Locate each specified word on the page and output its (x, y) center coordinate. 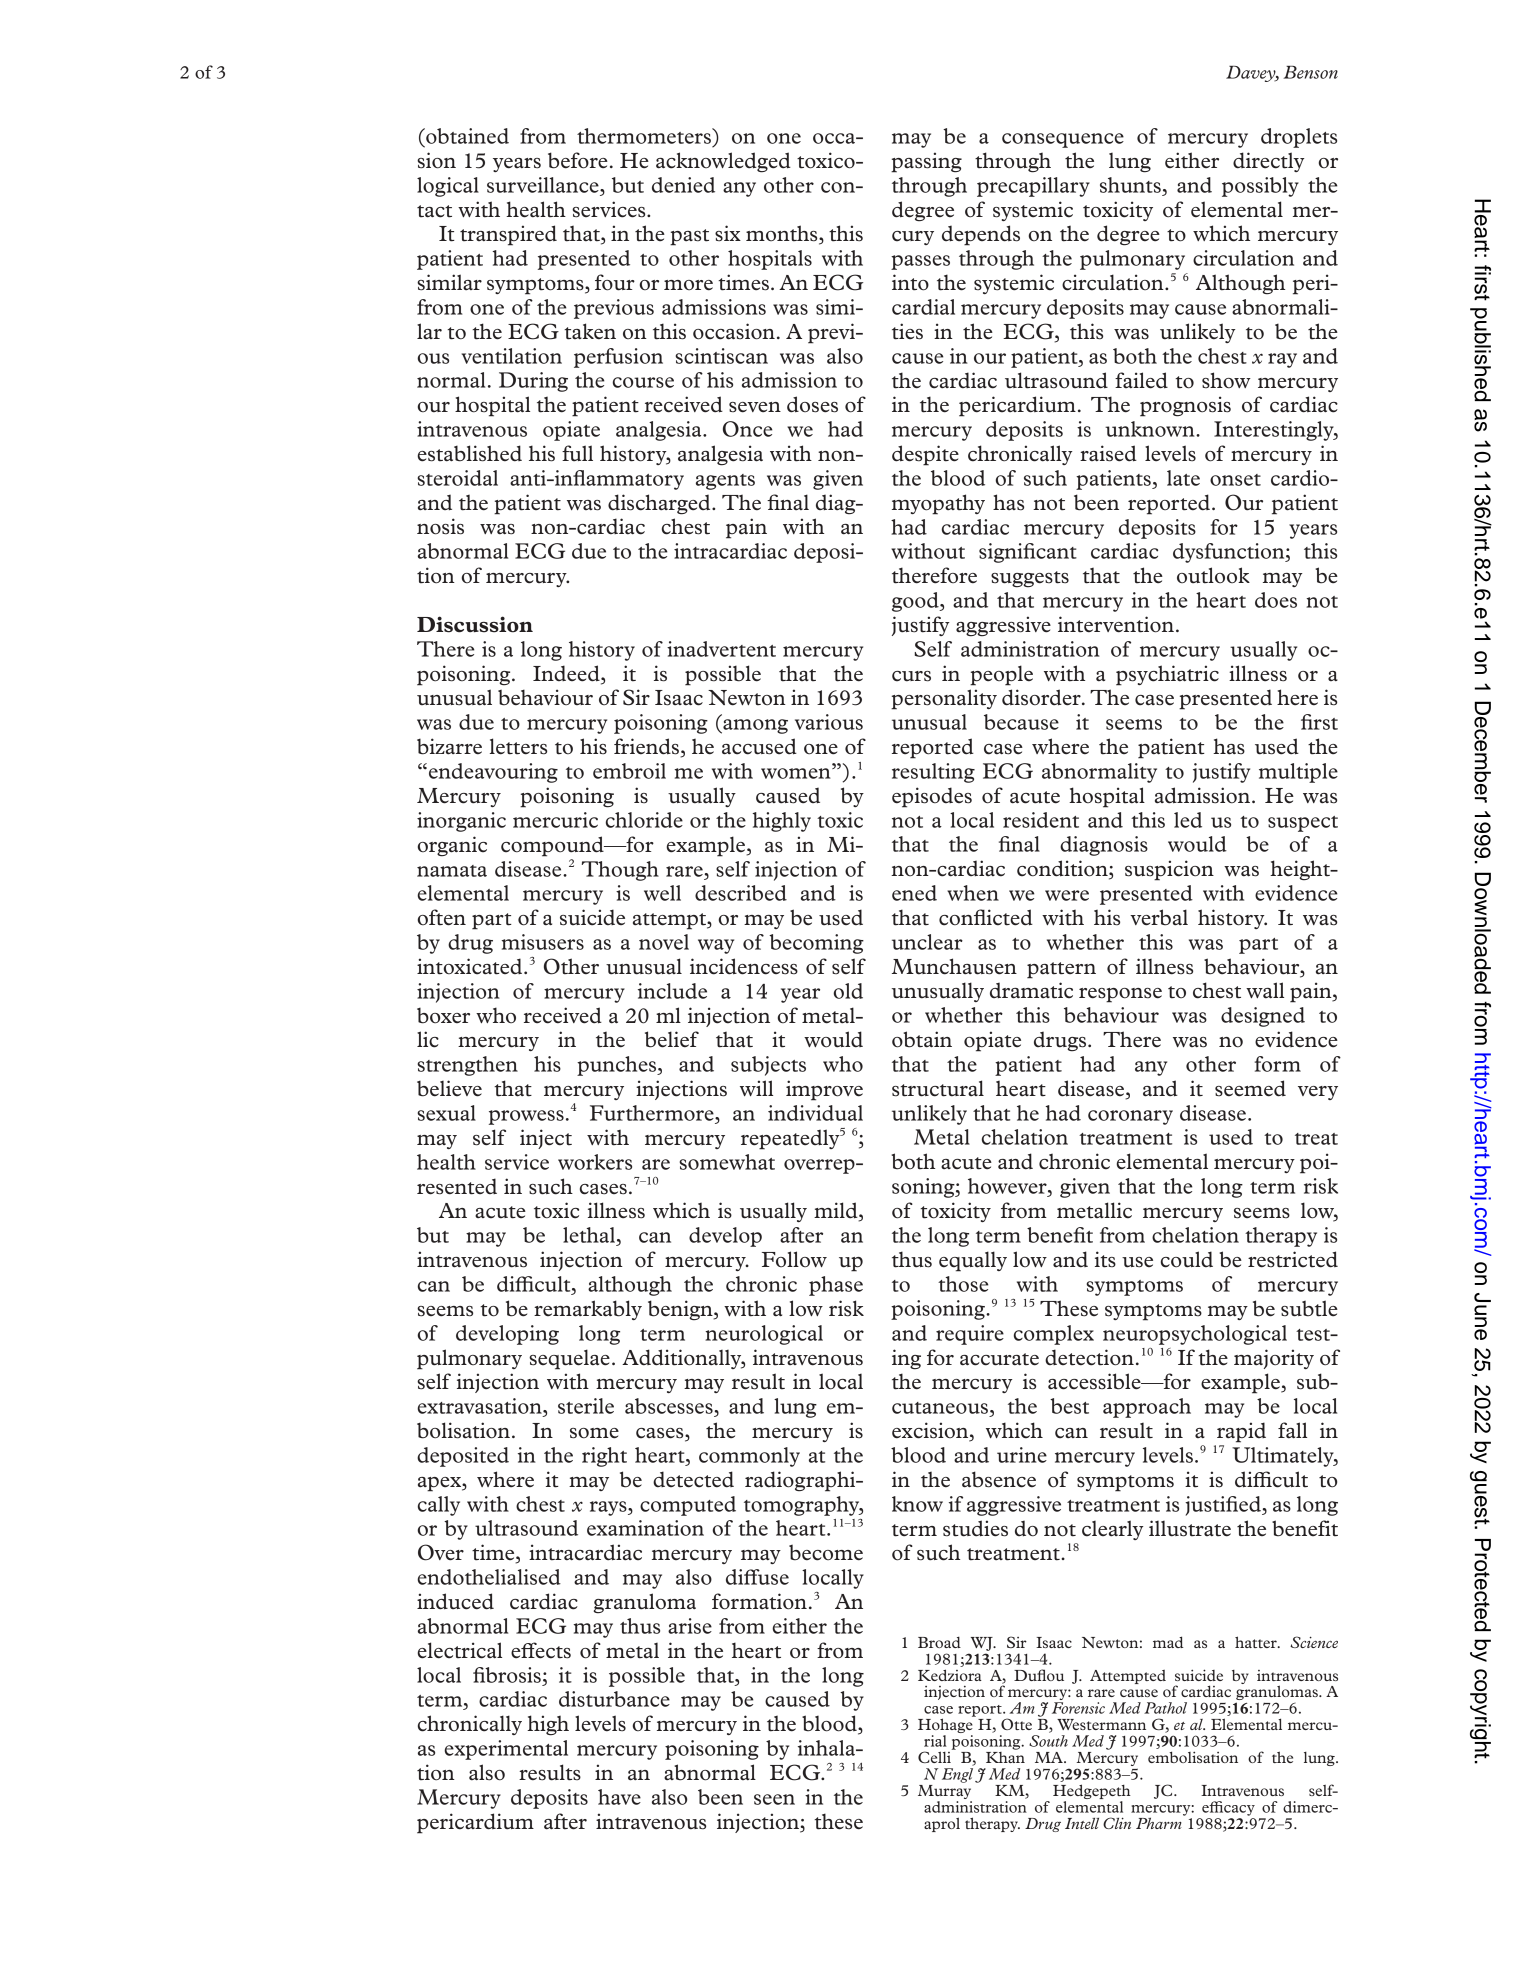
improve (824, 1090)
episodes (932, 797)
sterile (586, 1406)
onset (1235, 480)
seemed (1250, 1088)
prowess (526, 1117)
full (577, 453)
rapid (1241, 1432)
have (619, 1797)
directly (1268, 162)
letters (518, 746)
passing (926, 162)
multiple (1298, 773)
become (826, 1552)
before (578, 160)
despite (925, 455)
